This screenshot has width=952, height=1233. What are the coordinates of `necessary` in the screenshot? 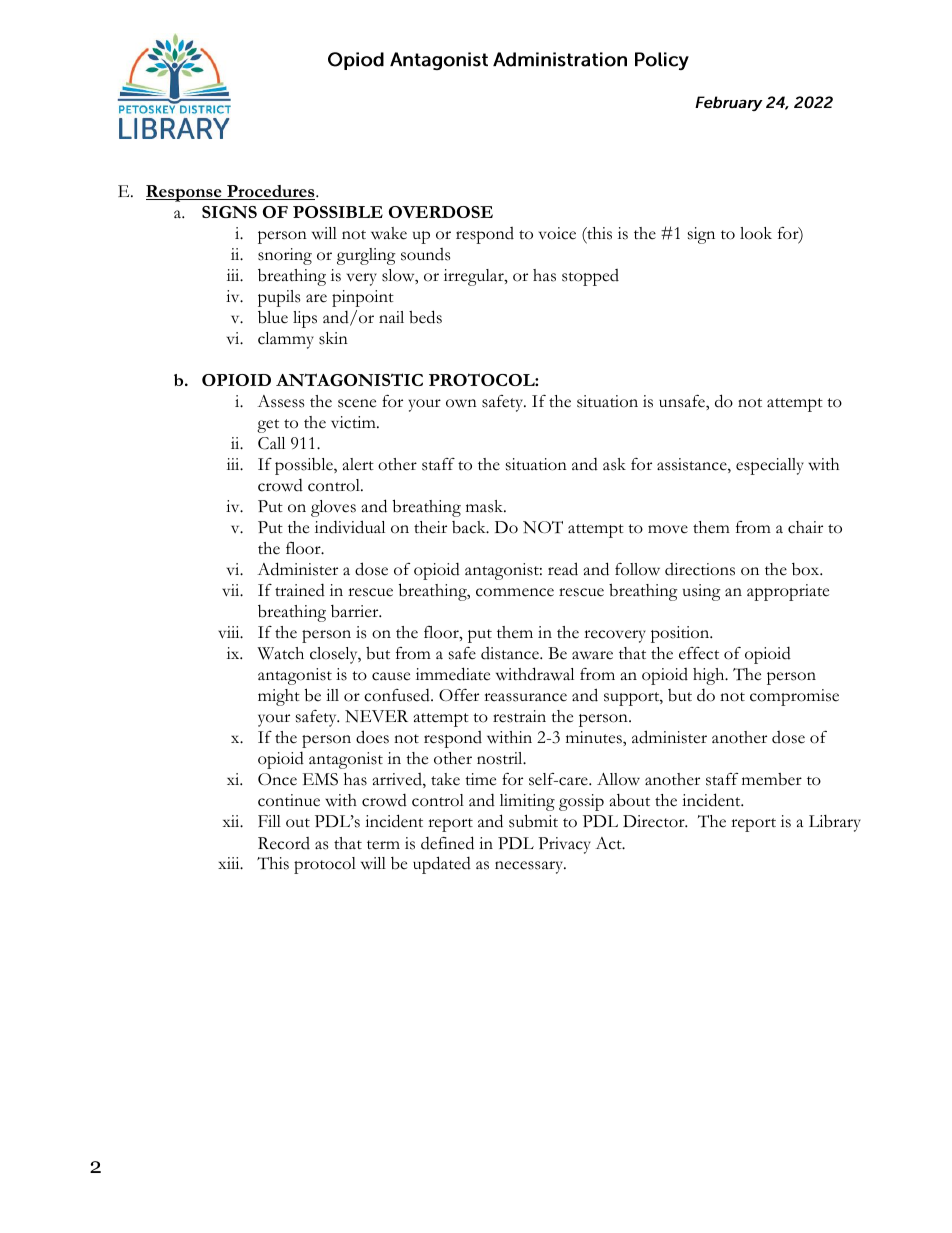 It's located at (530, 867).
